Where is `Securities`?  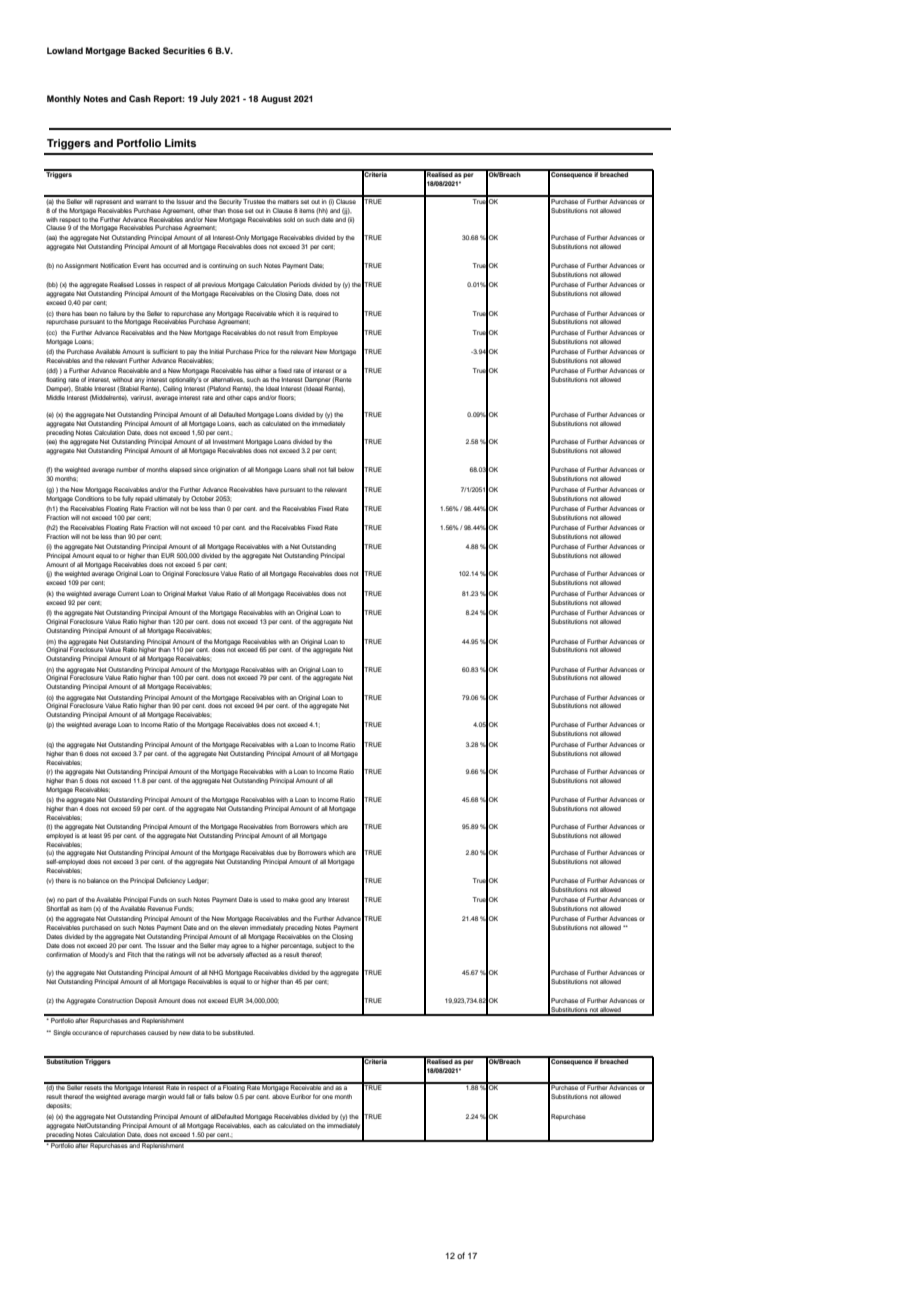 Securities is located at coordinates (184, 50).
